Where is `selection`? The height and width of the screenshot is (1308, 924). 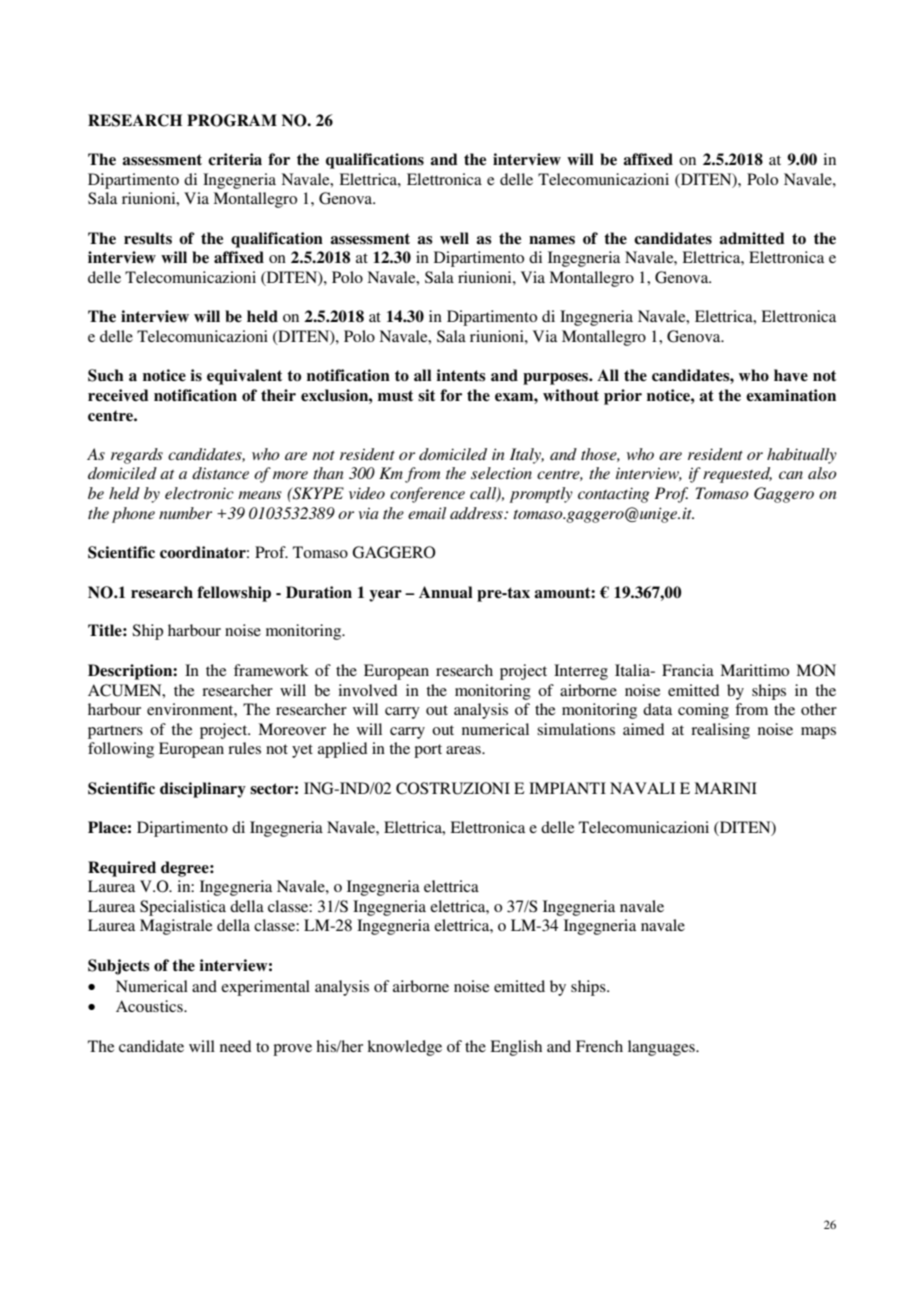 selection is located at coordinates (501, 473).
